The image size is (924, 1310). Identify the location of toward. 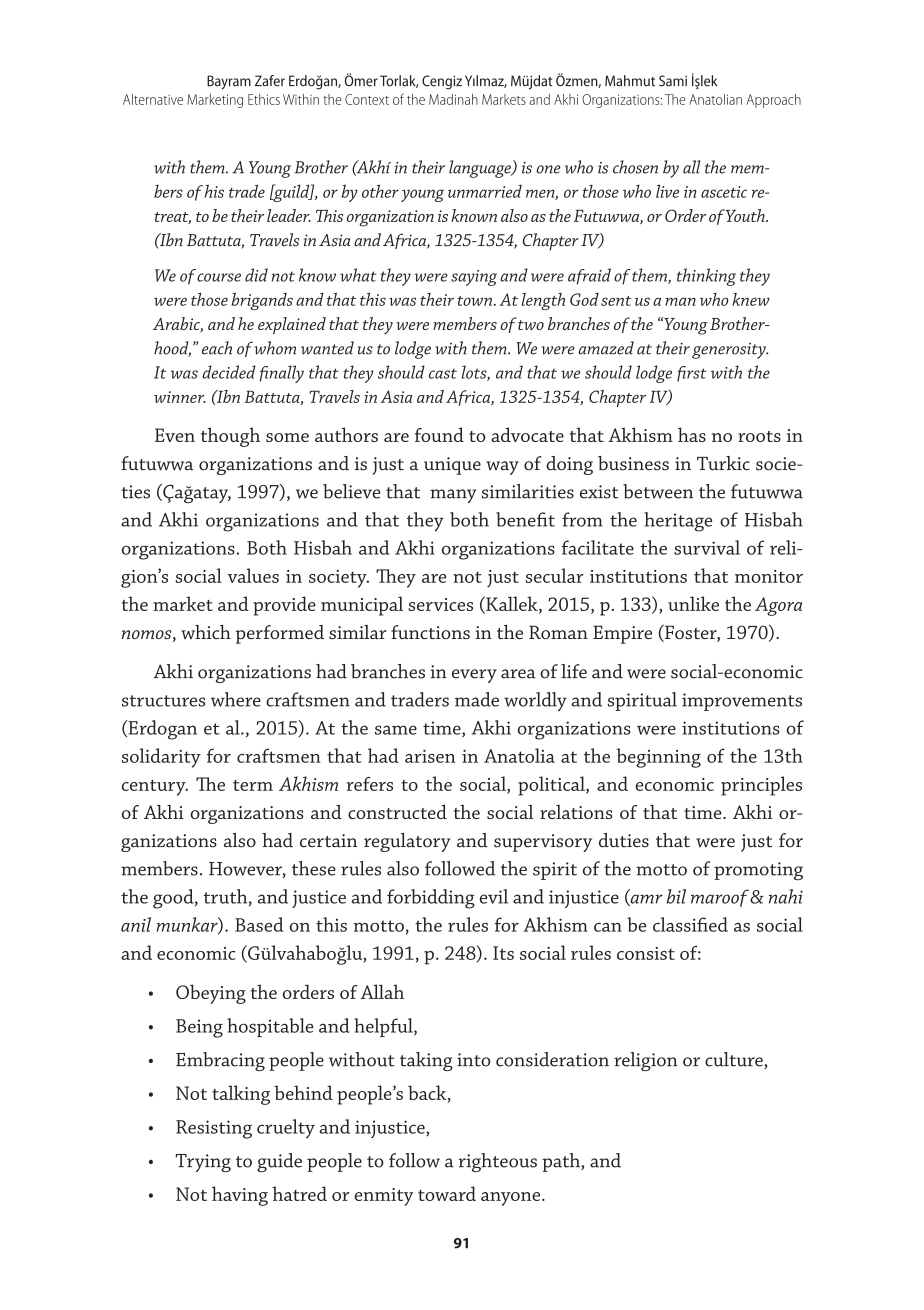
(447, 1193).
